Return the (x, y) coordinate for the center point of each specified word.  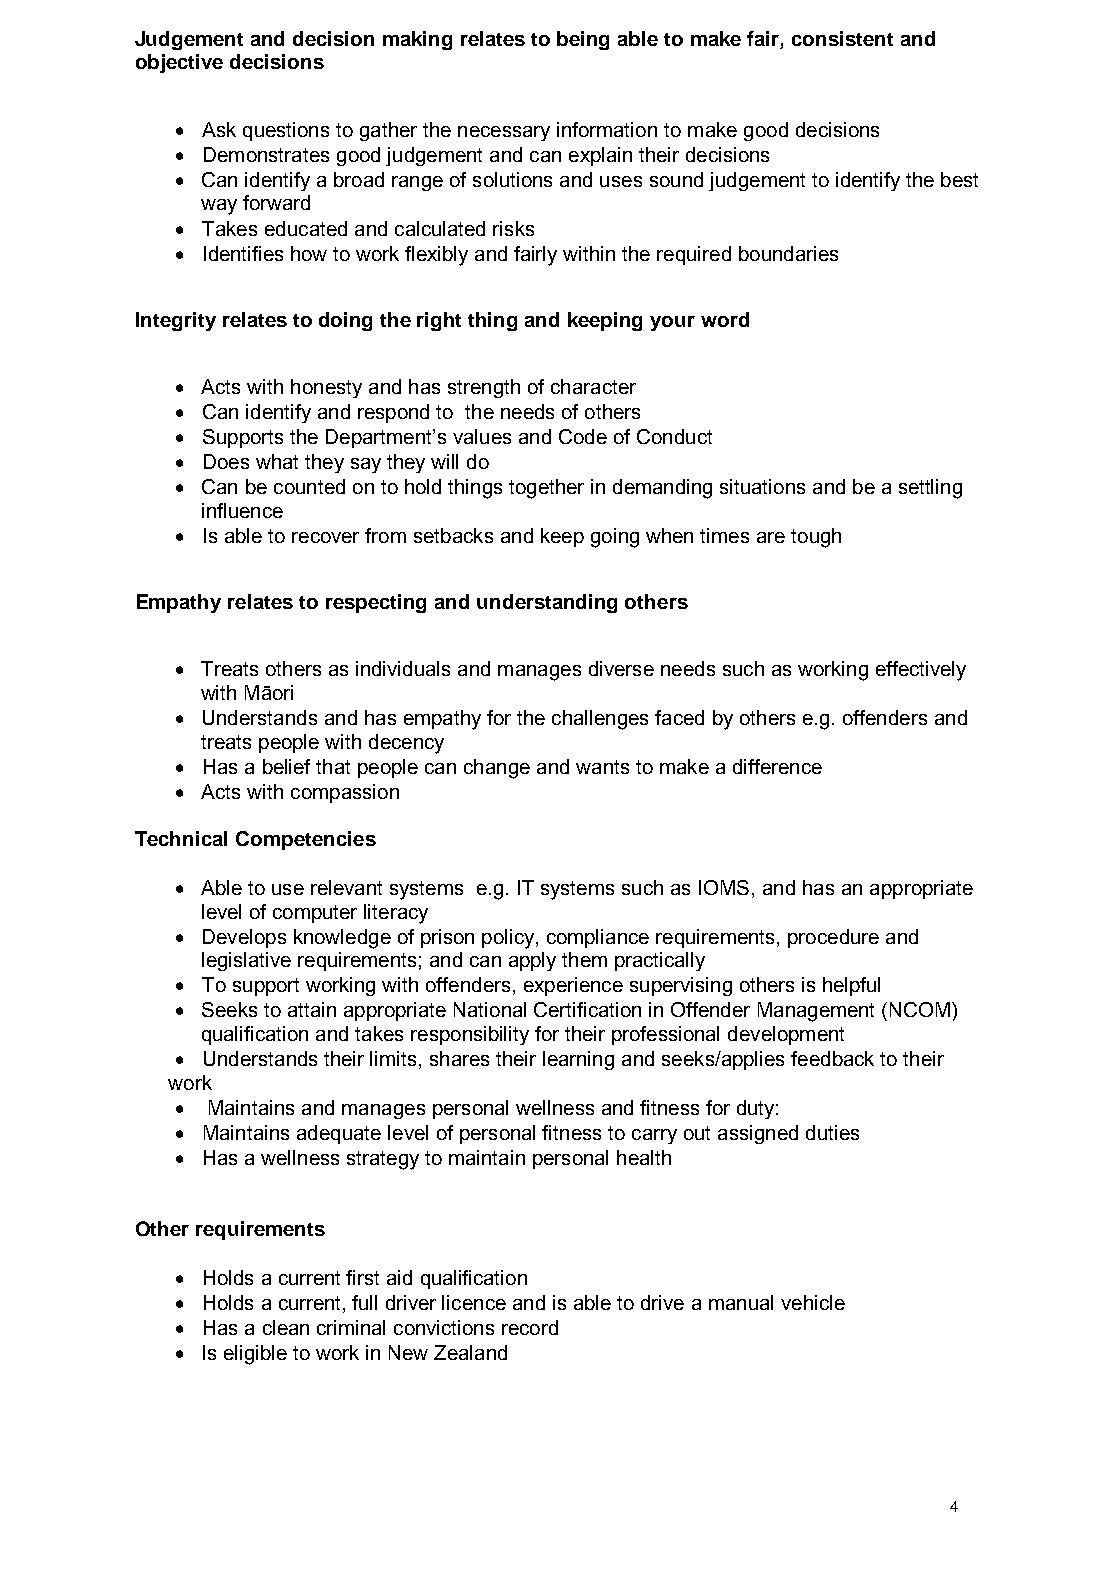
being (583, 40)
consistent (842, 38)
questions (286, 131)
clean (286, 1327)
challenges (600, 720)
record (530, 1327)
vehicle (813, 1302)
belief (286, 766)
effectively (921, 671)
